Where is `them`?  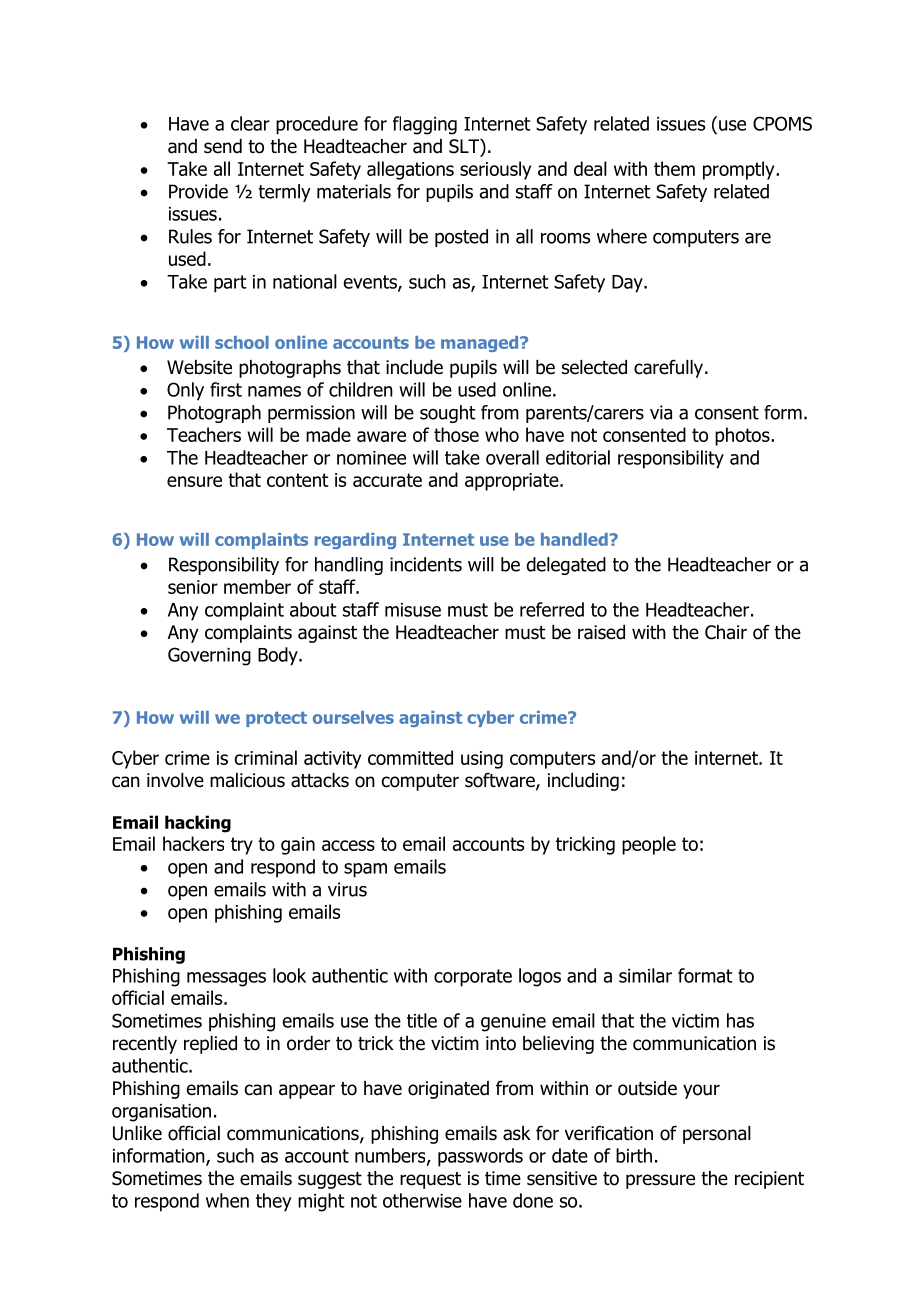 them is located at coordinates (674, 168).
